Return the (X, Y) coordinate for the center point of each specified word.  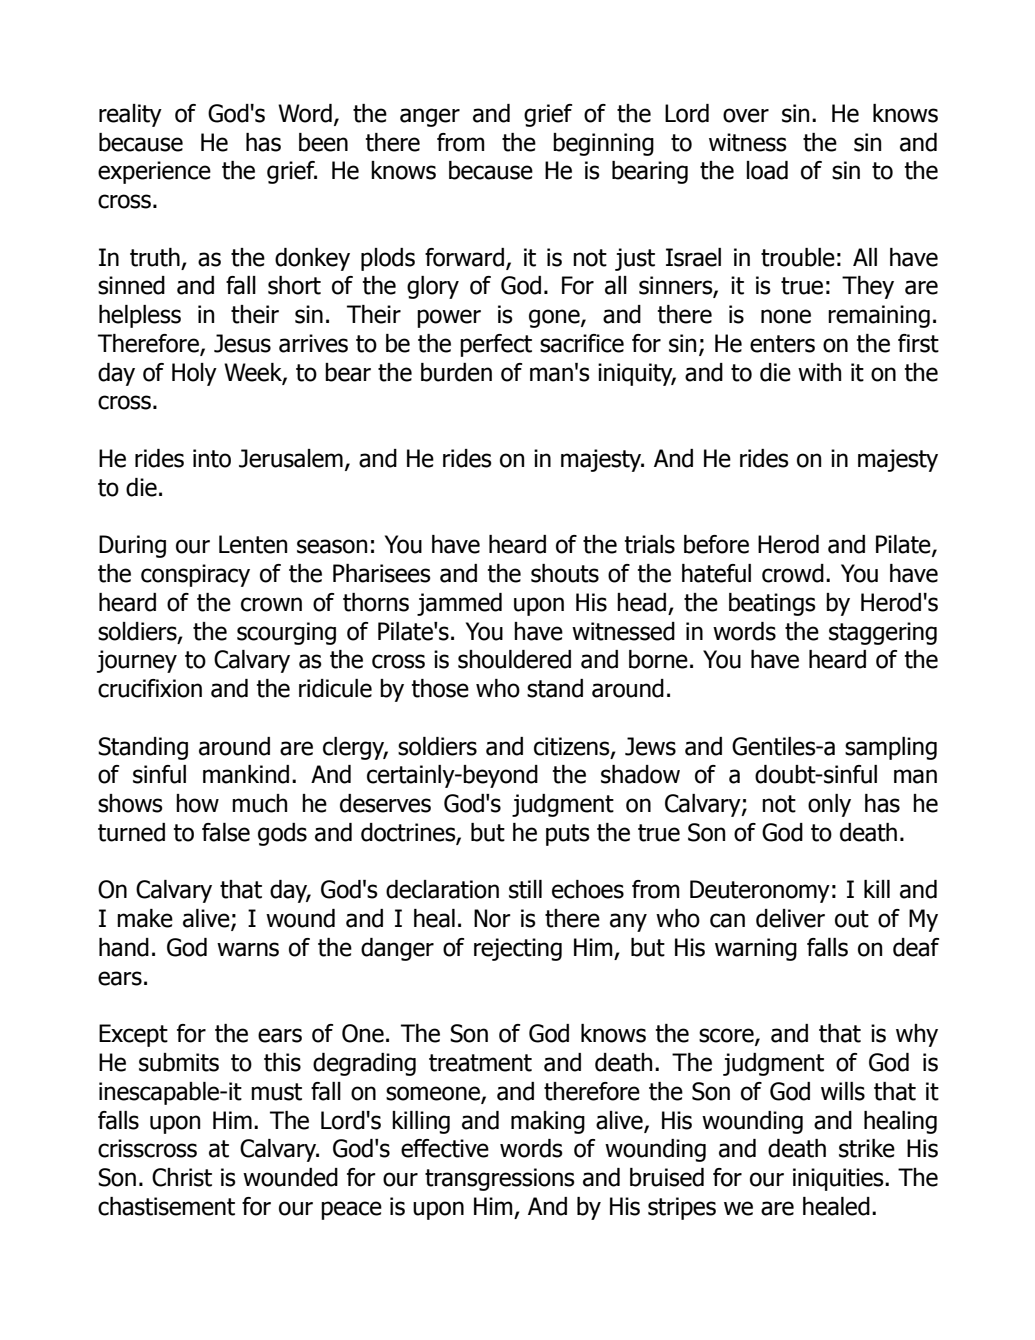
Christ (182, 1177)
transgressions (500, 1179)
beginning (603, 144)
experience (154, 172)
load (767, 170)
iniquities (839, 1179)
